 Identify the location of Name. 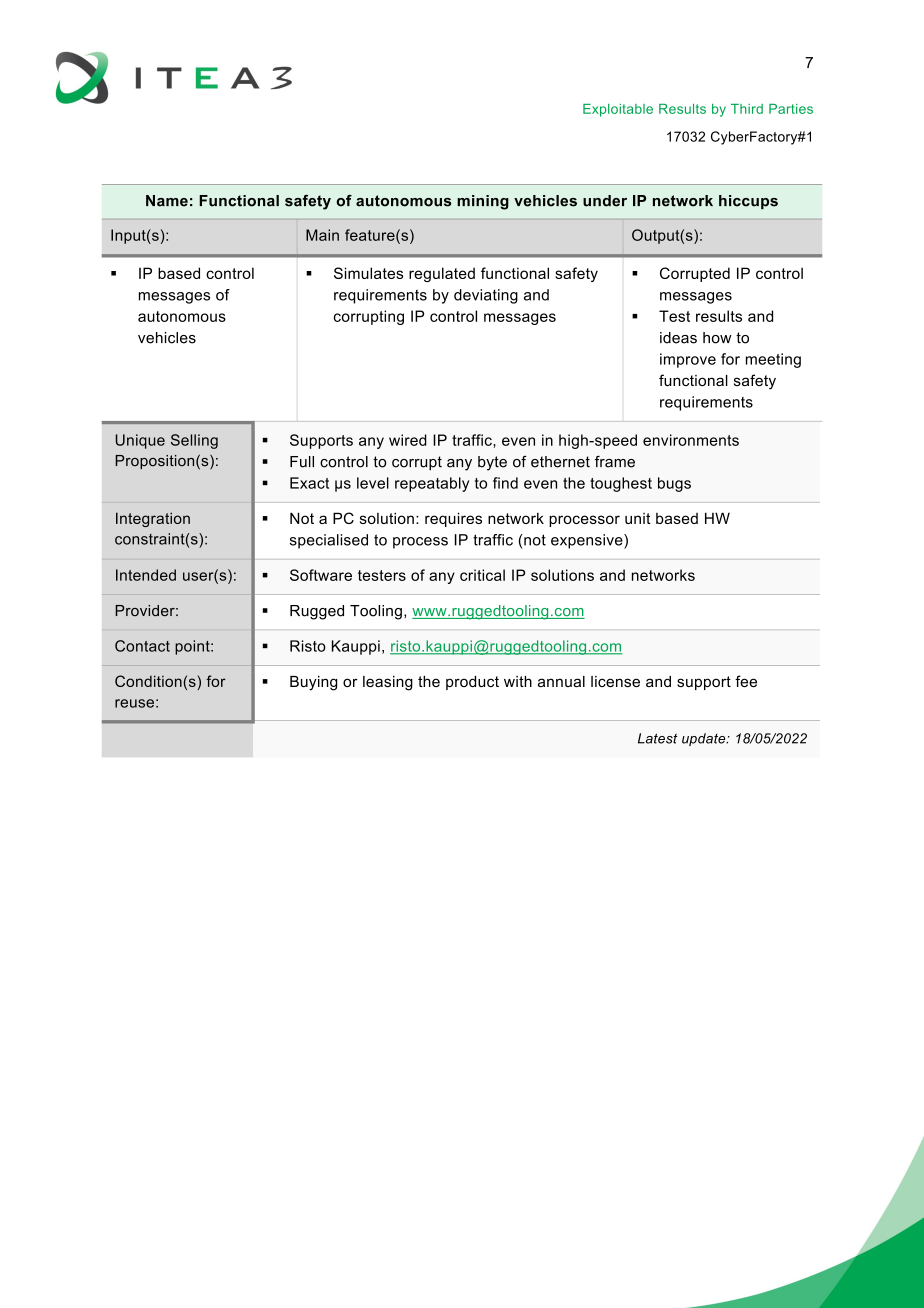
(167, 201).
